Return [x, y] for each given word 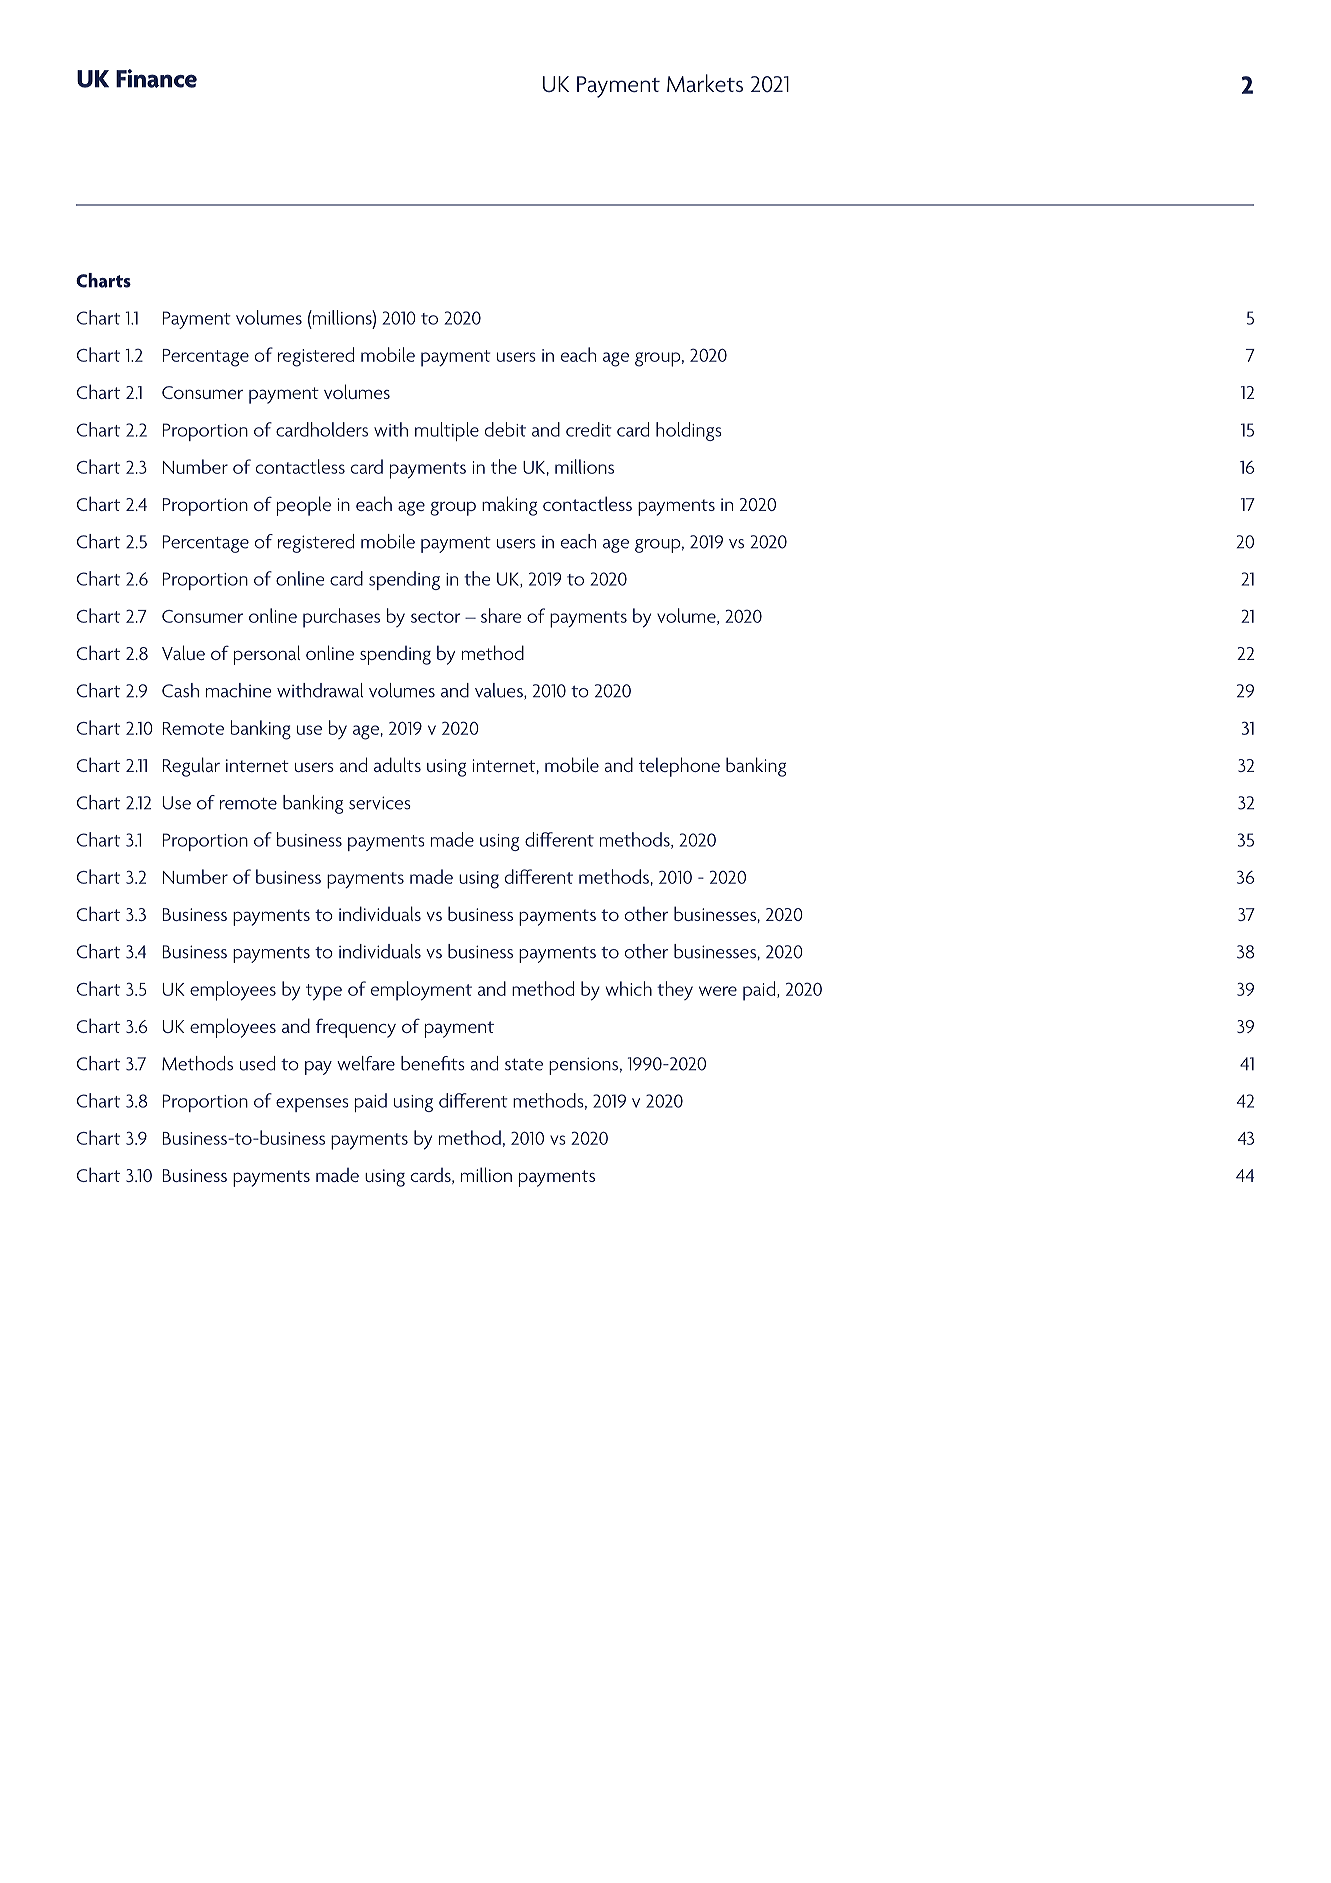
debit [505, 429]
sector [435, 617]
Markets [705, 83]
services [380, 803]
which [629, 988]
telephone [679, 767]
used [257, 1063]
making [509, 506]
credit [589, 429]
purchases [341, 618]
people [304, 506]
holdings [689, 431]
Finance [156, 78]
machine [239, 690]
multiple [447, 431]
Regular [191, 767]
